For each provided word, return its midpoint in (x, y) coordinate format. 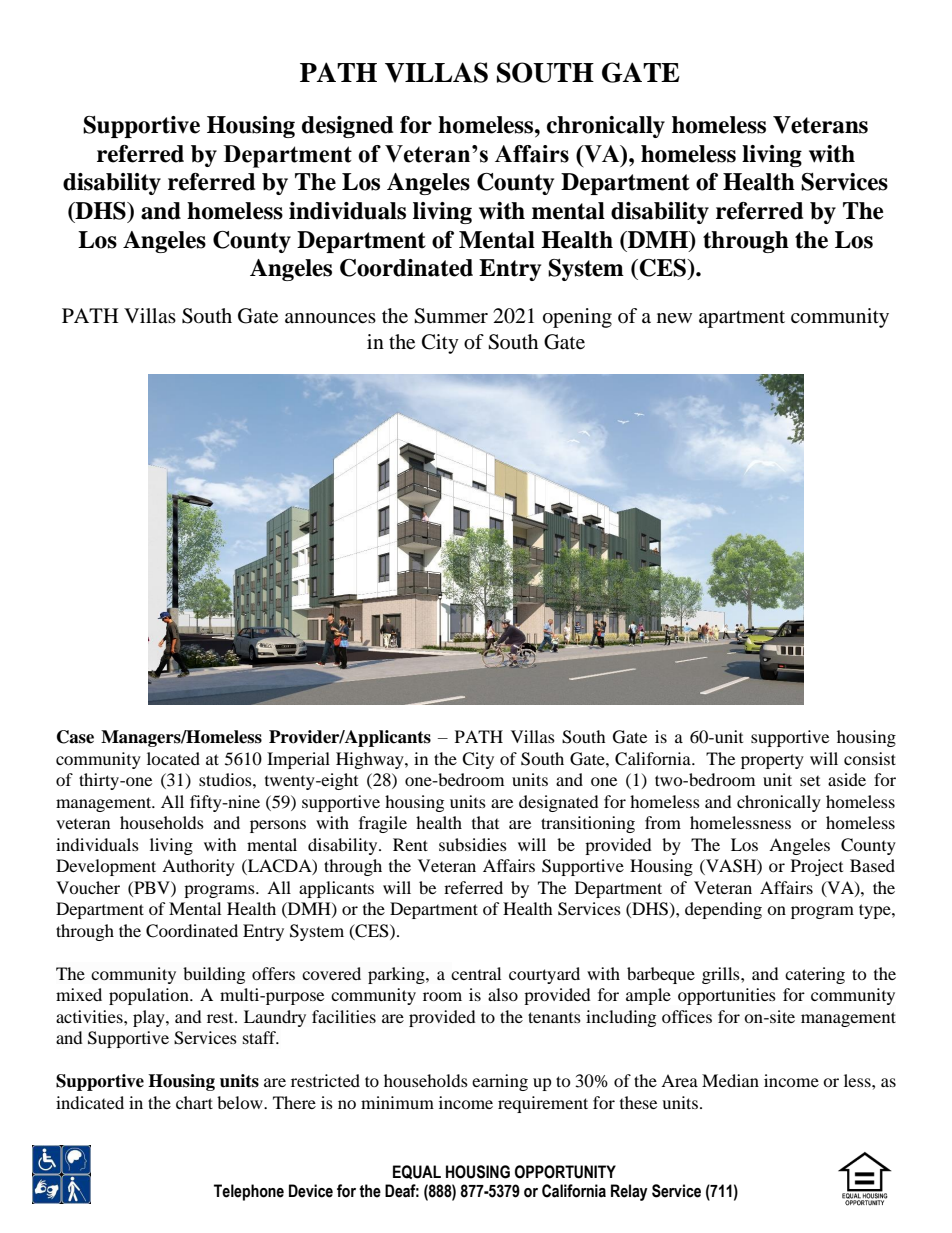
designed (347, 127)
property (772, 761)
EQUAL (417, 1172)
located (173, 758)
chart (194, 1102)
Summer (451, 316)
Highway (371, 760)
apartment (742, 319)
